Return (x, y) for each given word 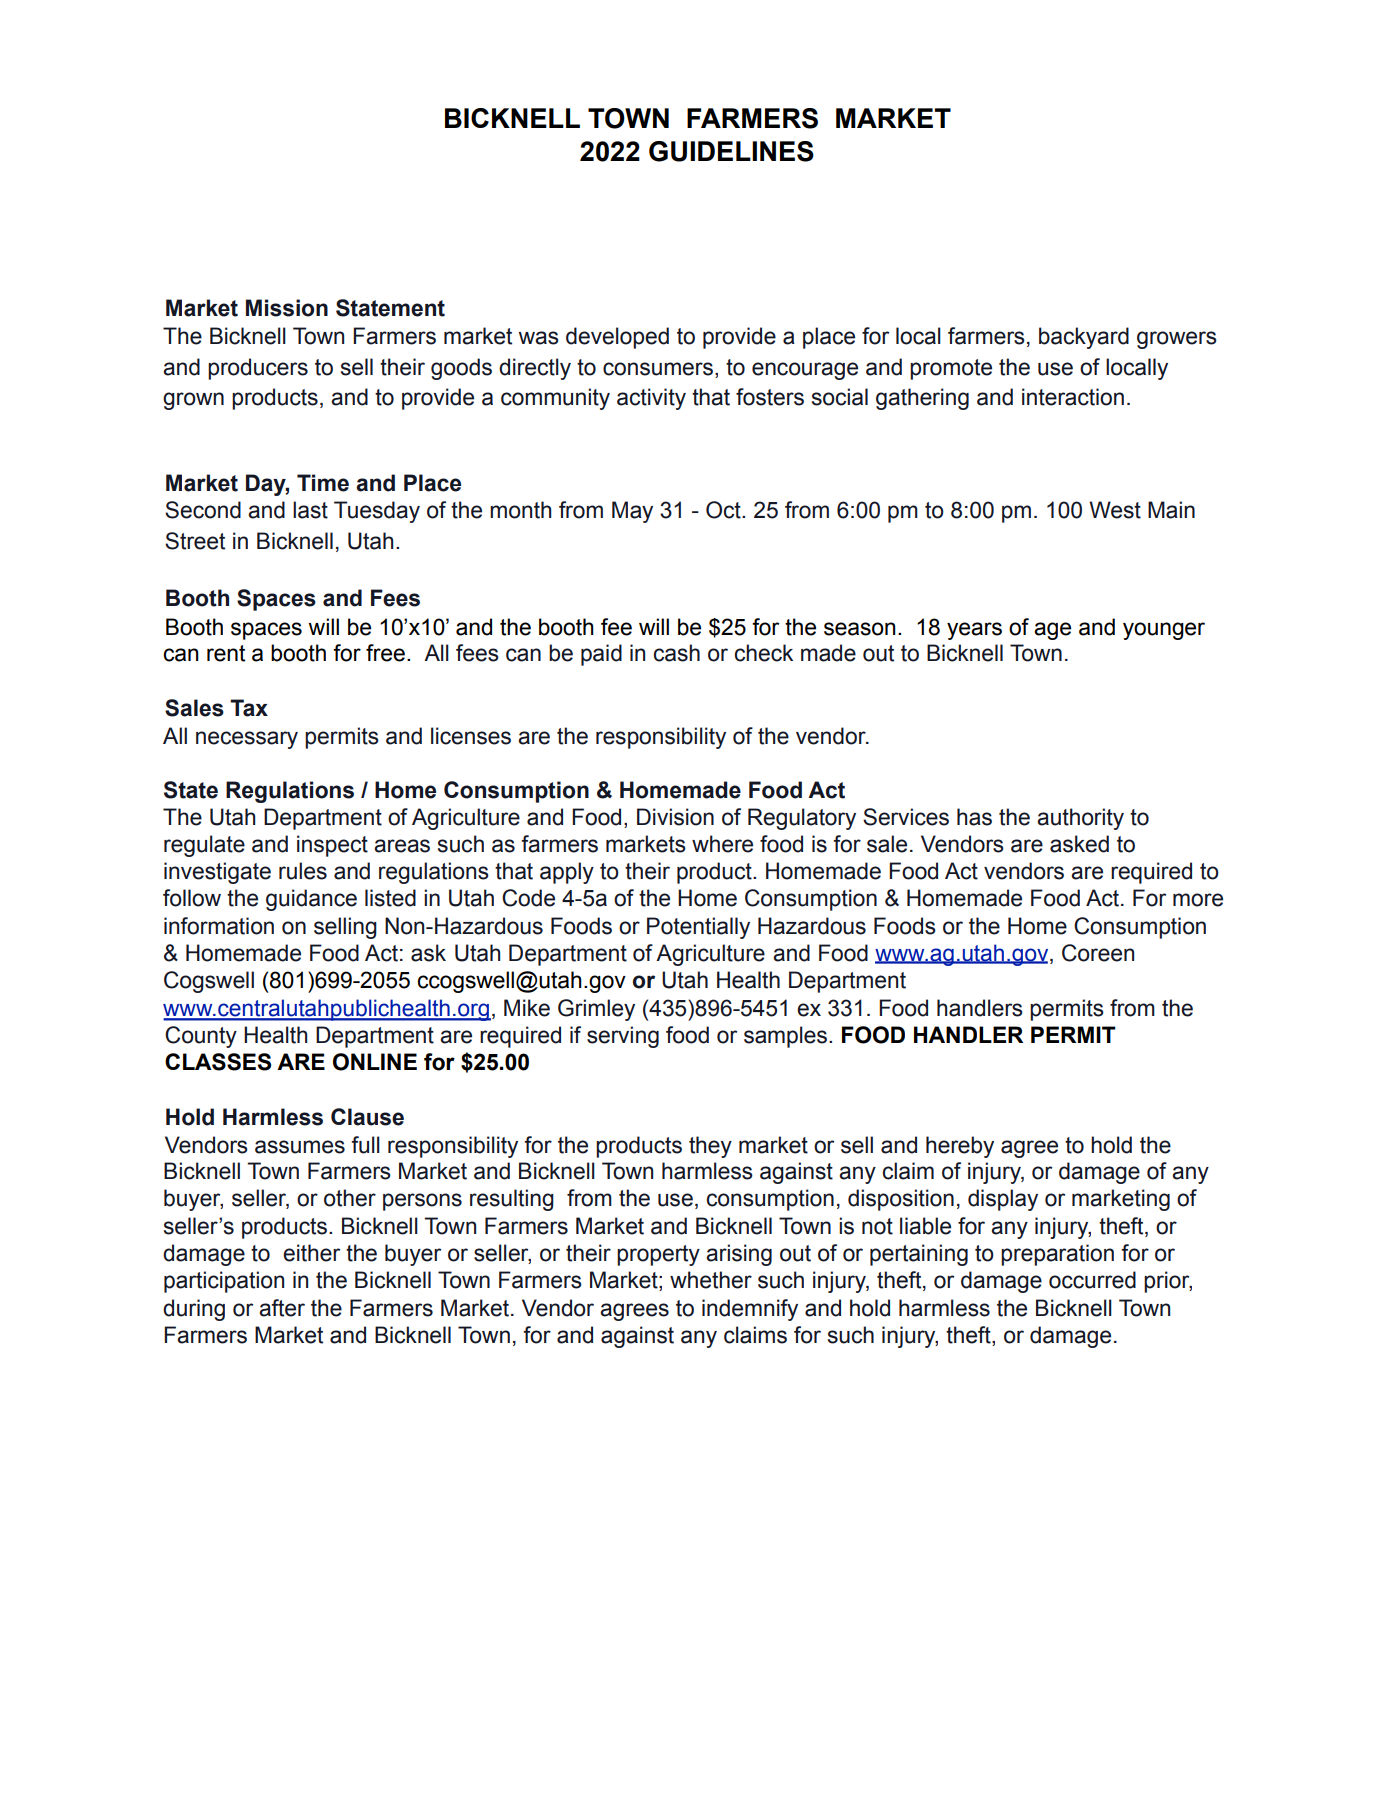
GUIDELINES (731, 151)
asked (1079, 844)
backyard (1084, 338)
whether (711, 1280)
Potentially (698, 928)
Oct (724, 510)
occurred (1092, 1280)
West (1115, 510)
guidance (311, 900)
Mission (287, 308)
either (311, 1253)
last (310, 510)
